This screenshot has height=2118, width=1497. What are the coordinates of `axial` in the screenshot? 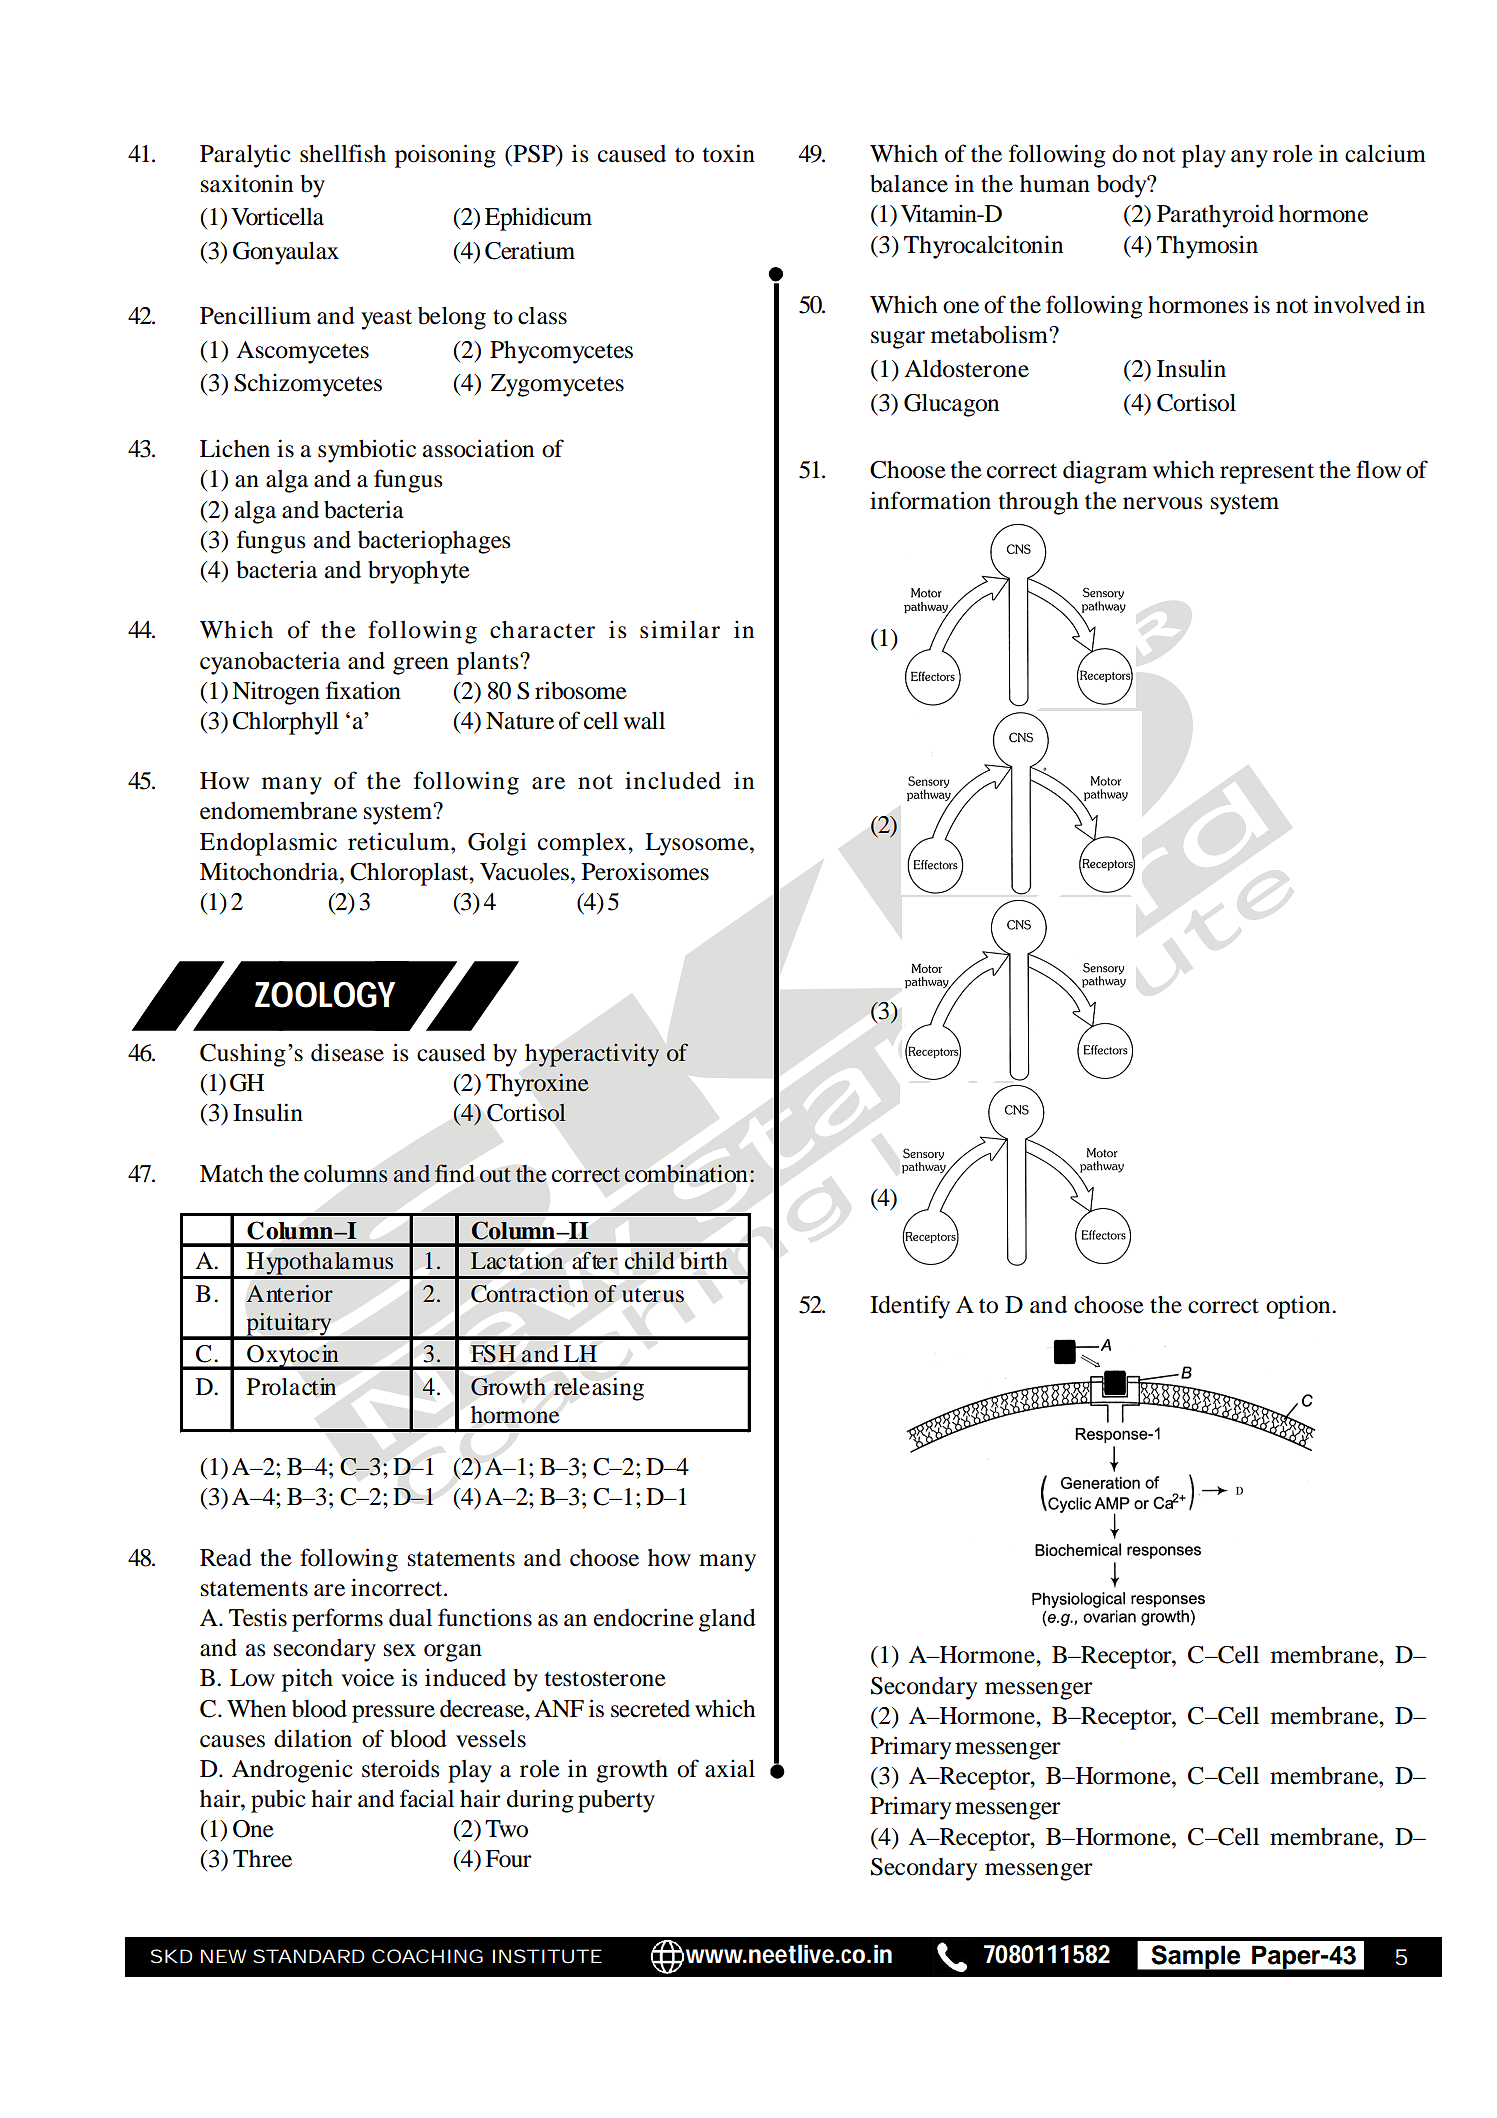 It's located at (730, 1768).
